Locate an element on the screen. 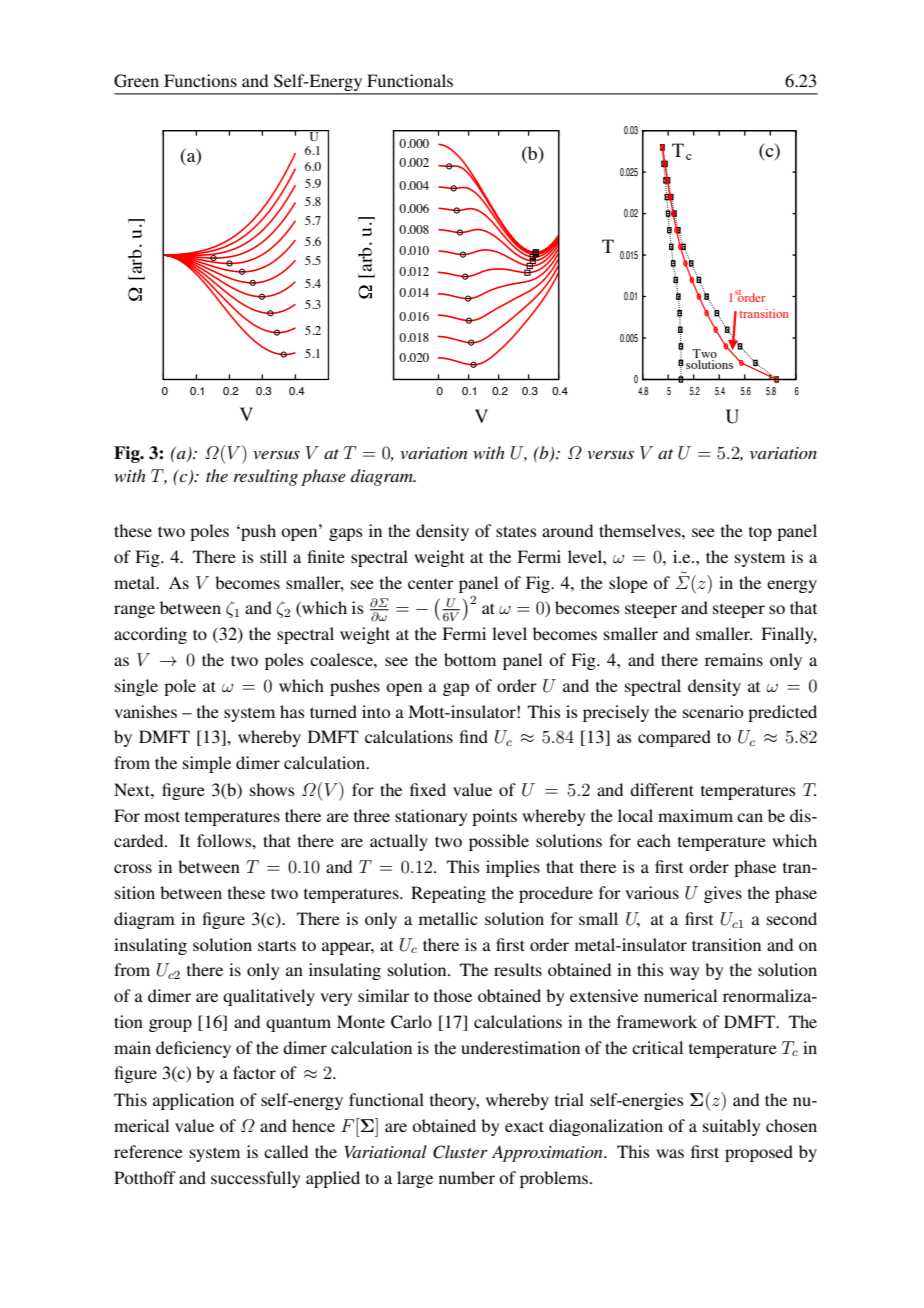 The image size is (924, 1308). states is located at coordinates (516, 531).
